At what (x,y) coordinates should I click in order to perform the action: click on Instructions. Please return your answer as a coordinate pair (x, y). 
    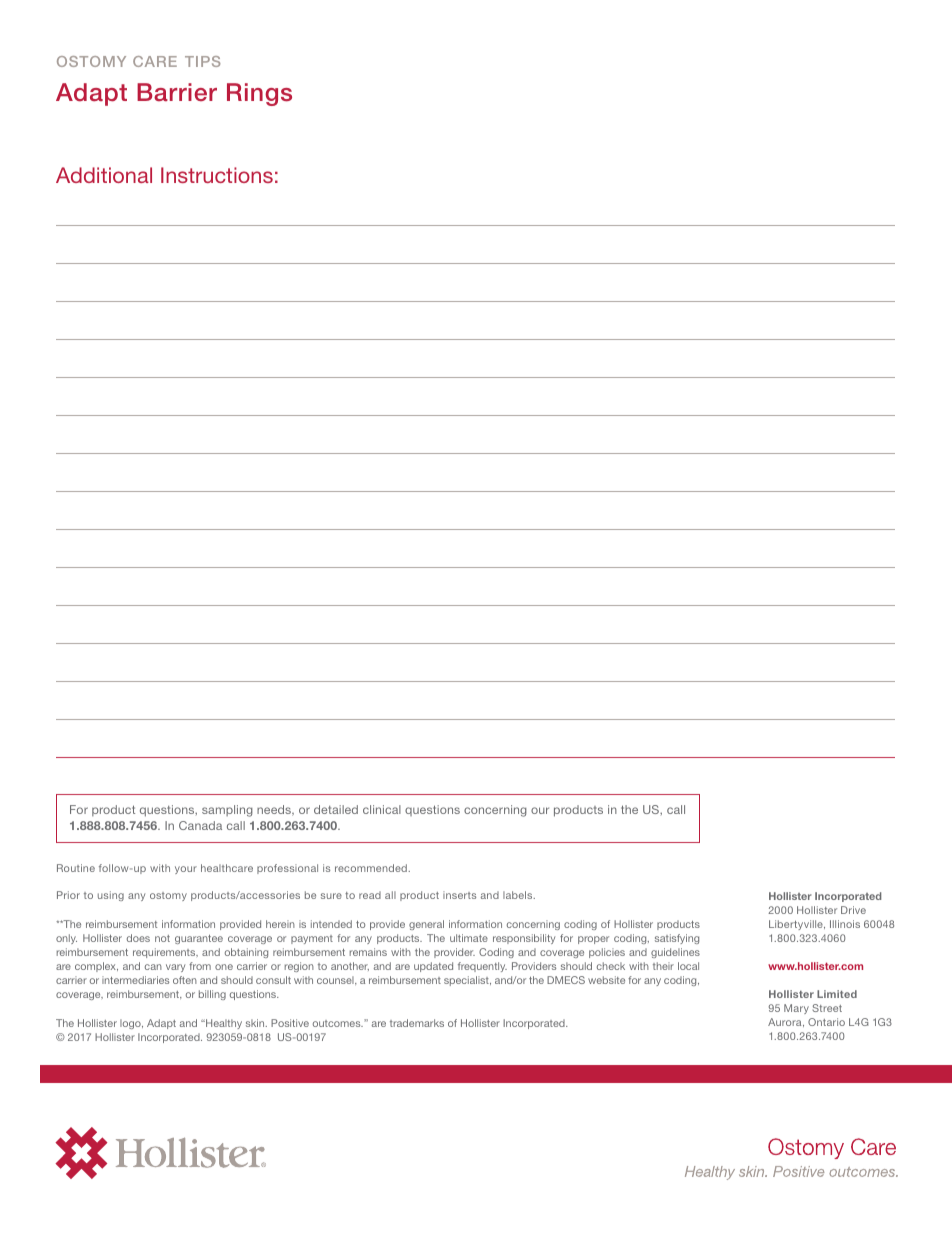
    Looking at the image, I should click on (217, 175).
